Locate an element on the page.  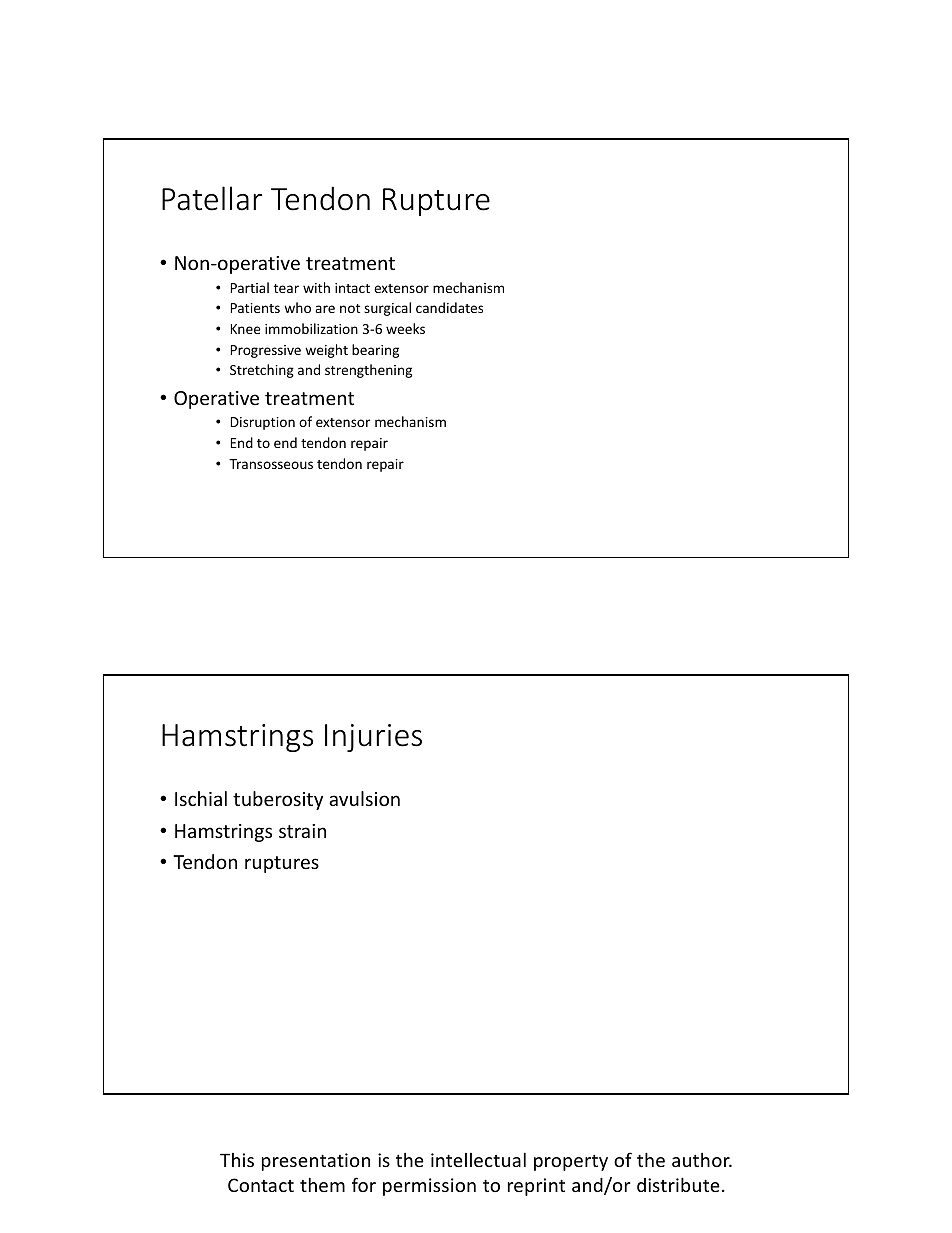
Injuries is located at coordinates (373, 738).
